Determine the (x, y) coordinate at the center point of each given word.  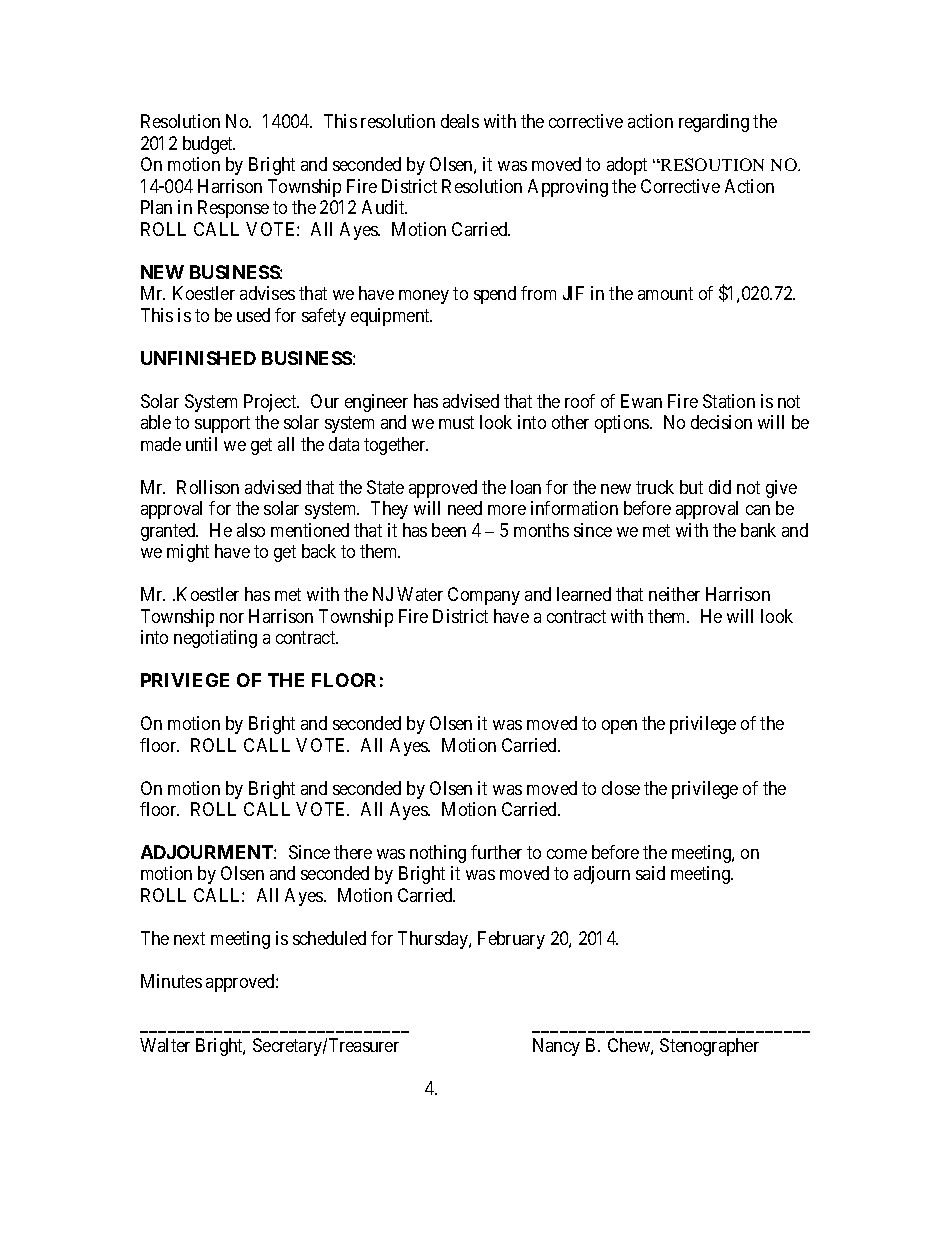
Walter (165, 1045)
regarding (714, 123)
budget (209, 145)
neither (674, 594)
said (650, 873)
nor (232, 618)
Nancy (556, 1047)
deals (460, 121)
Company (484, 596)
